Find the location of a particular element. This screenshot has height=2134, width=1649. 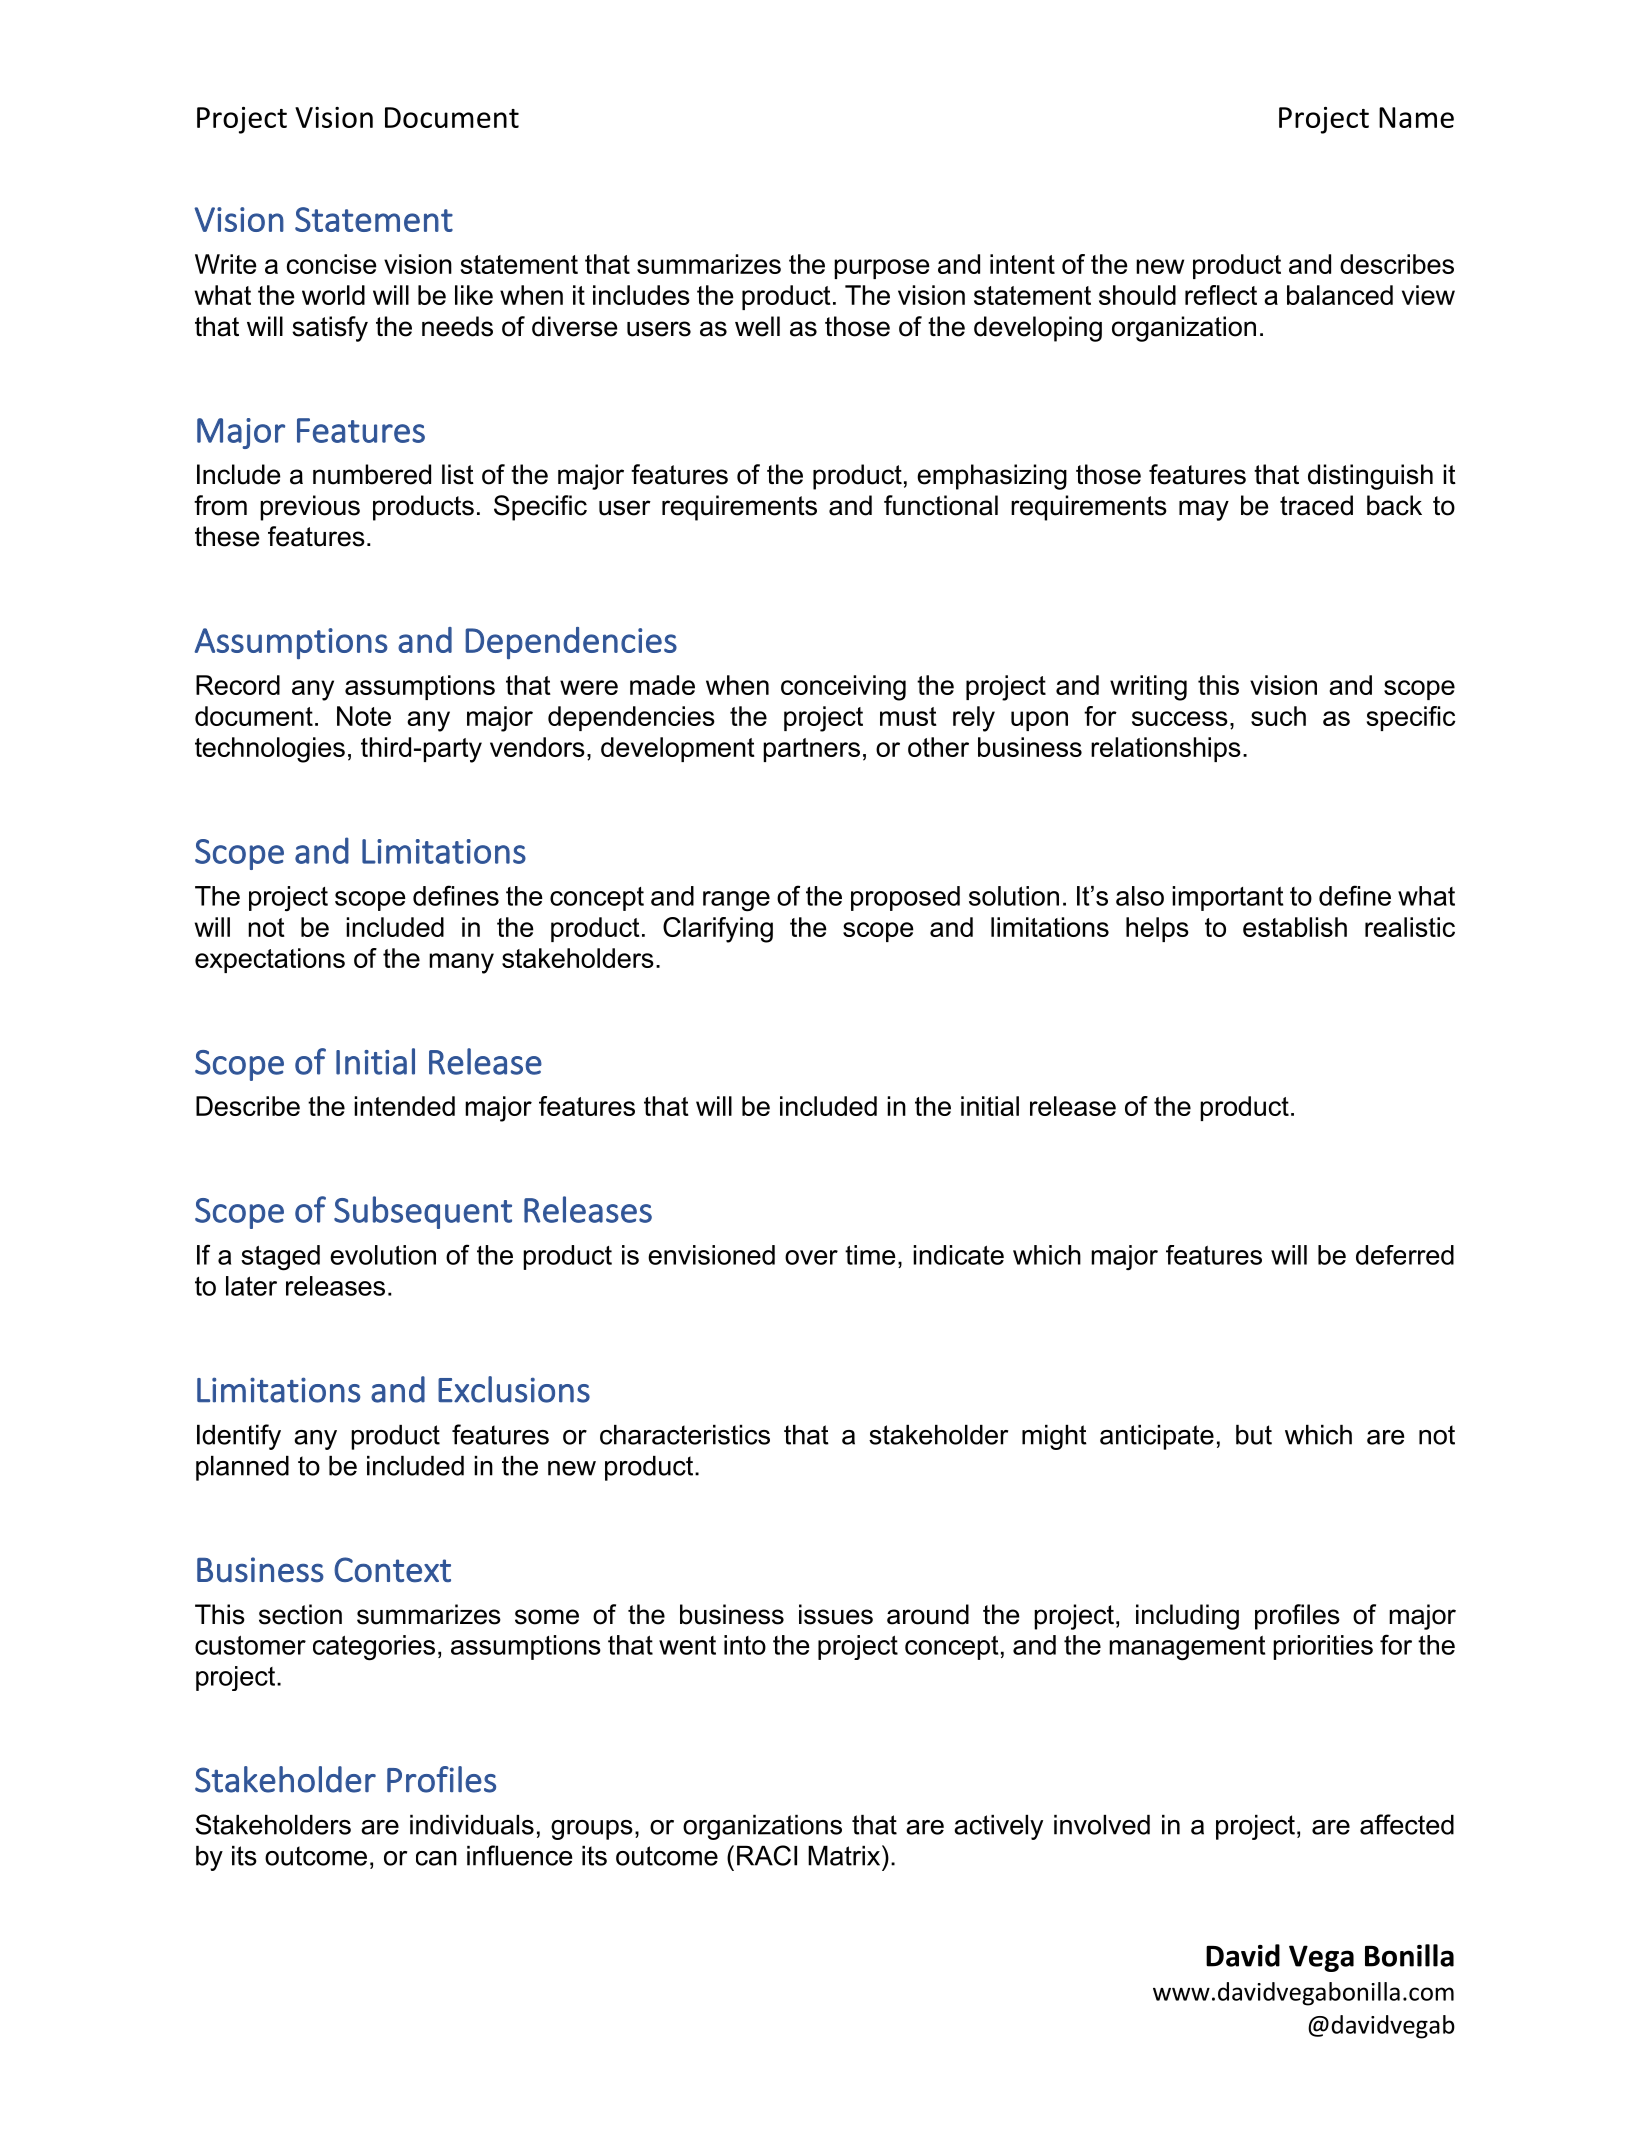

characteristics is located at coordinates (685, 1435).
